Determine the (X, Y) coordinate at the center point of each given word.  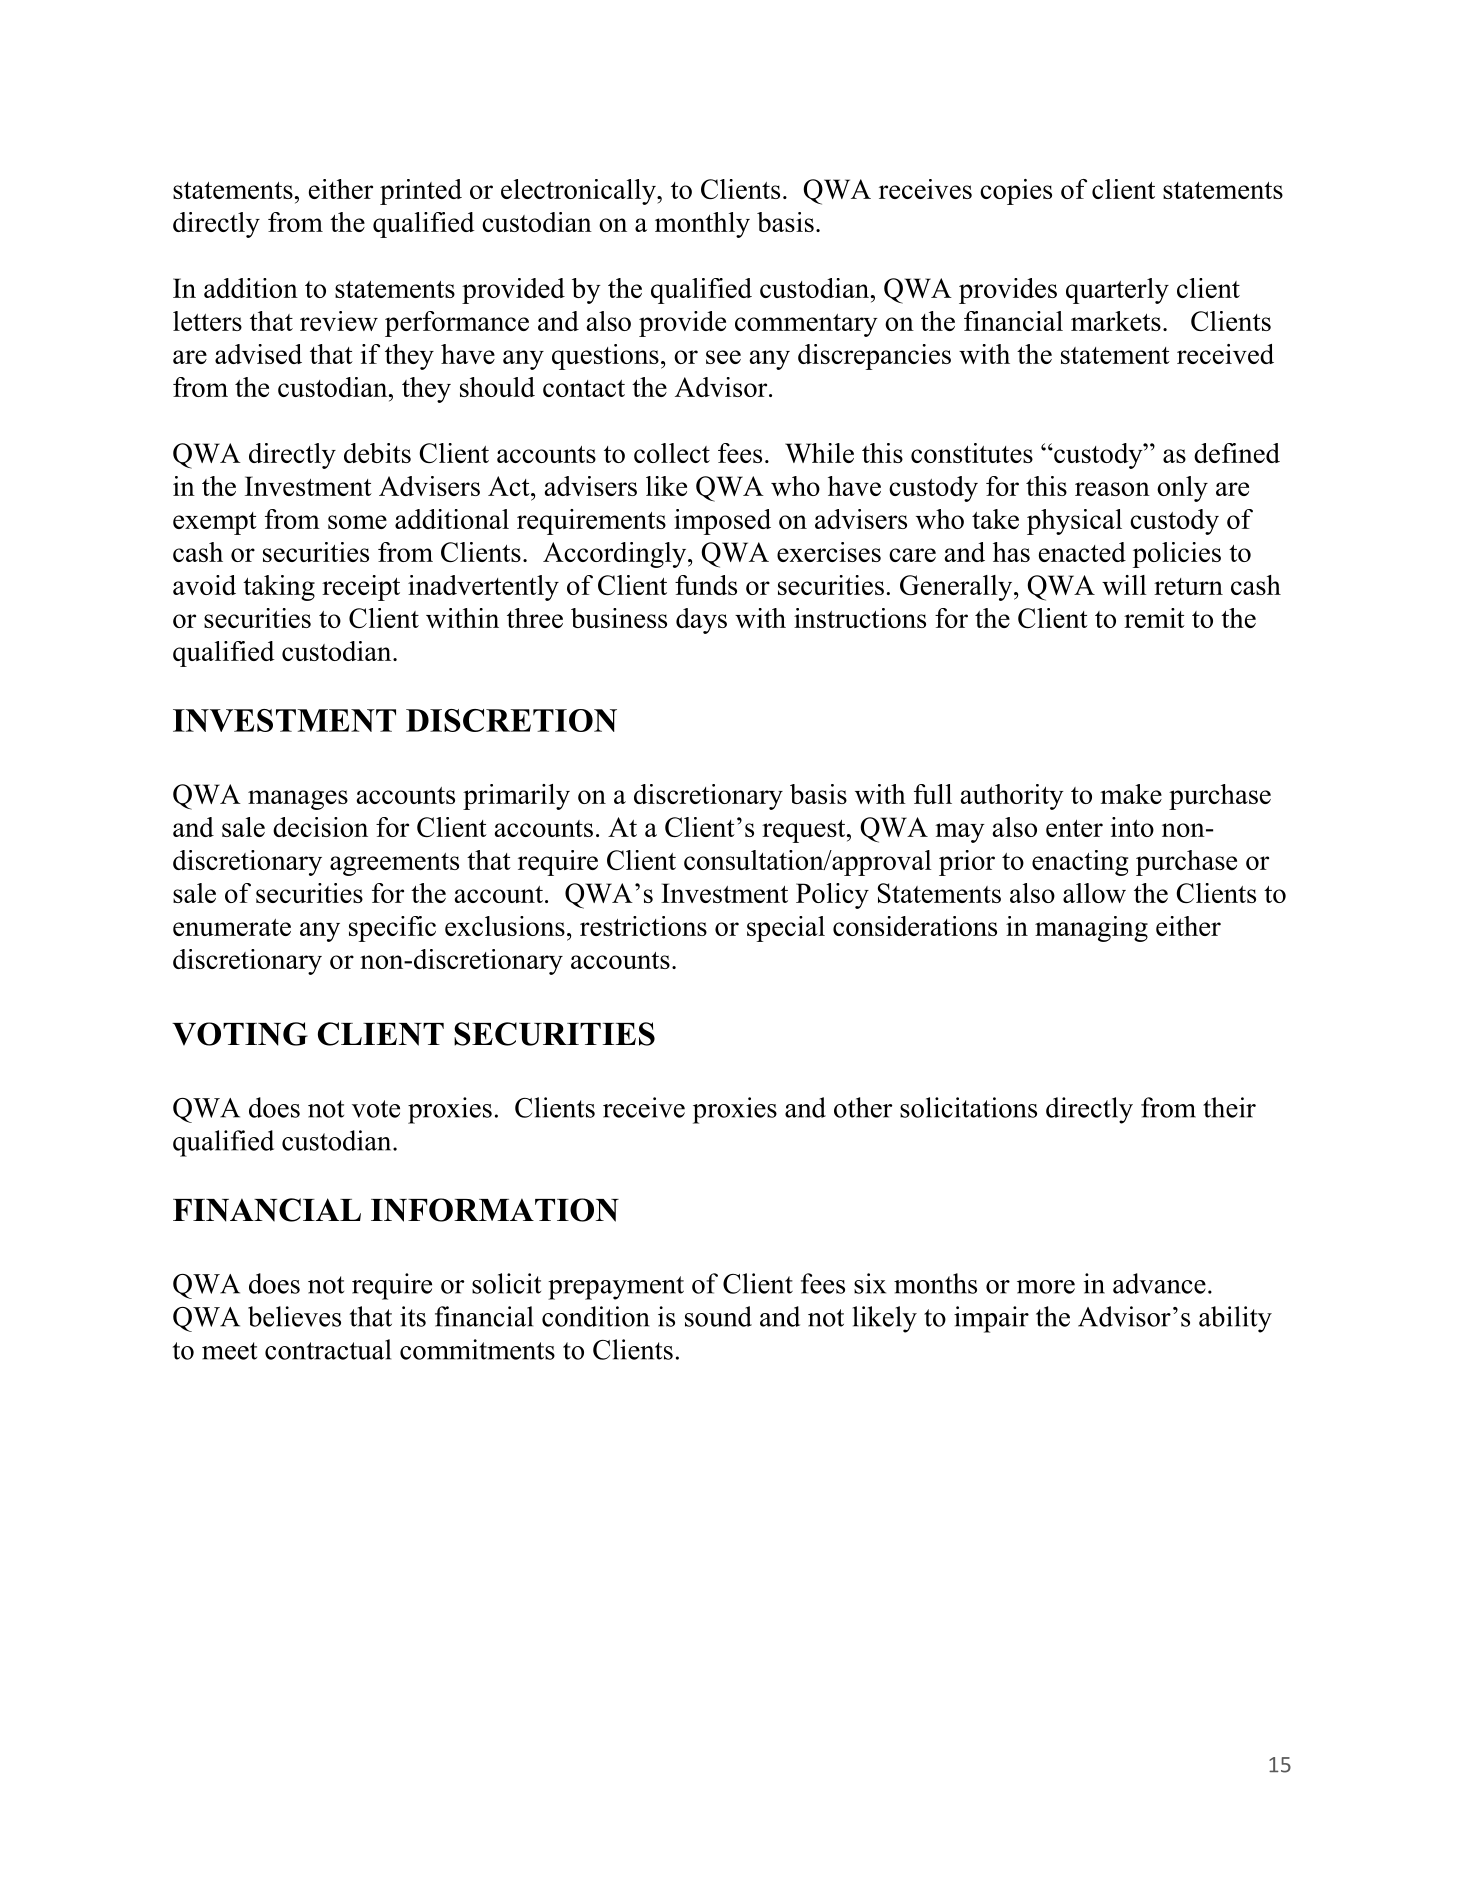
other (863, 1107)
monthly (702, 225)
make (1131, 794)
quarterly (1117, 291)
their (1229, 1107)
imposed (722, 522)
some (357, 522)
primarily (516, 797)
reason (1112, 489)
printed (421, 192)
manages (298, 800)
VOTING (240, 1034)
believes (294, 1316)
